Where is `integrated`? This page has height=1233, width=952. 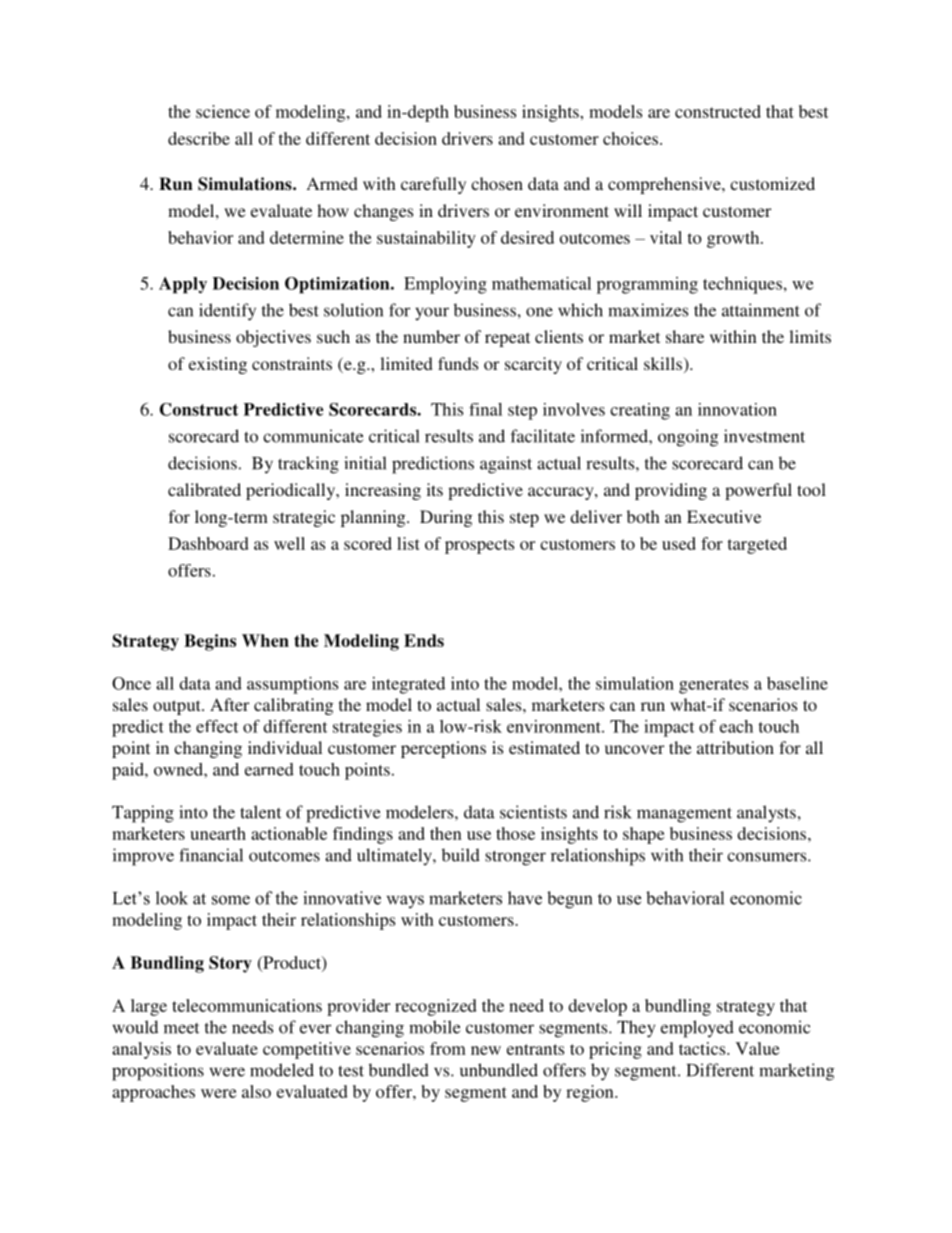
integrated is located at coordinates (408, 685).
